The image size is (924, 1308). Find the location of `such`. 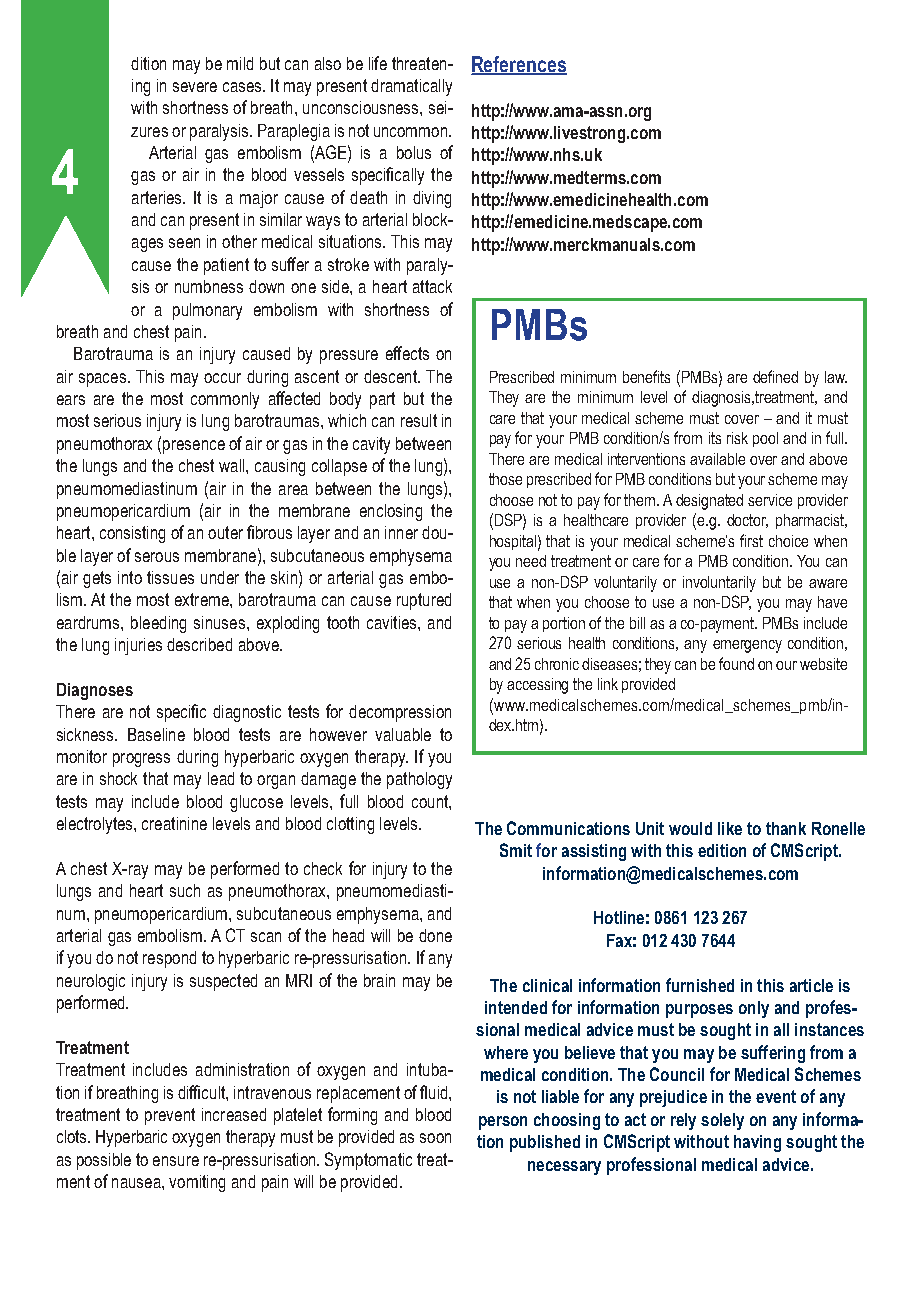

such is located at coordinates (185, 890).
